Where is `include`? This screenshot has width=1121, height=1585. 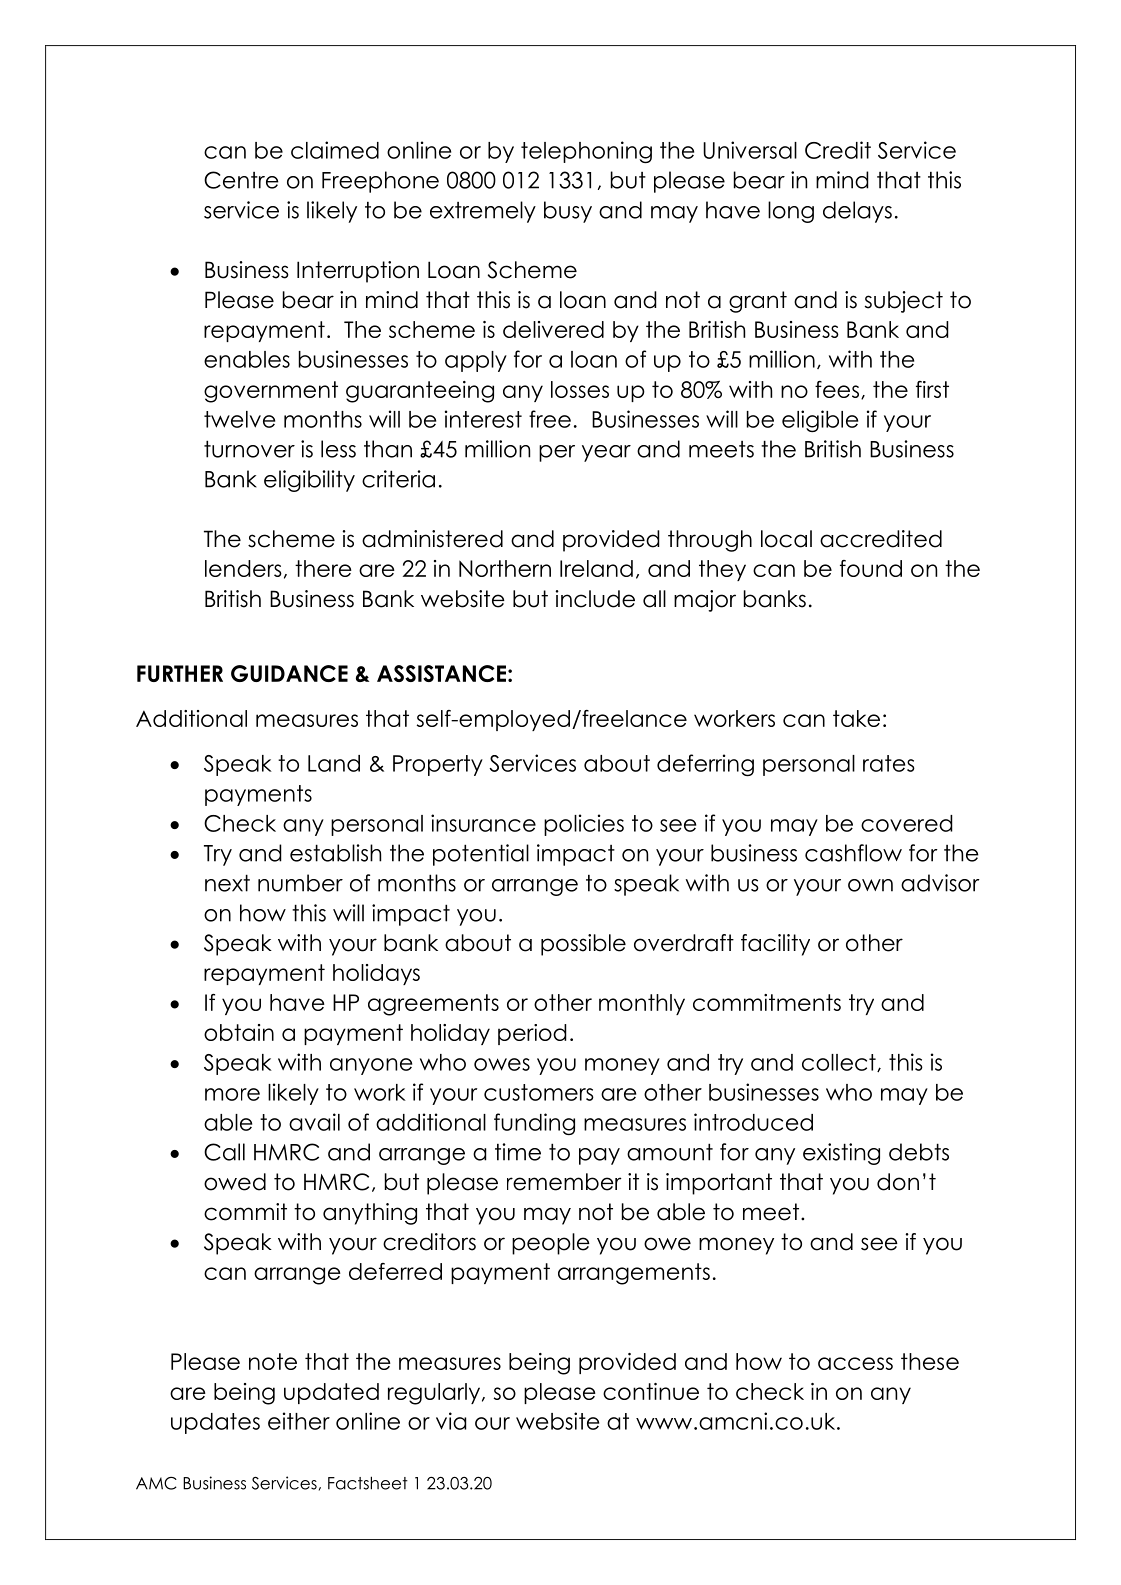 include is located at coordinates (595, 599).
